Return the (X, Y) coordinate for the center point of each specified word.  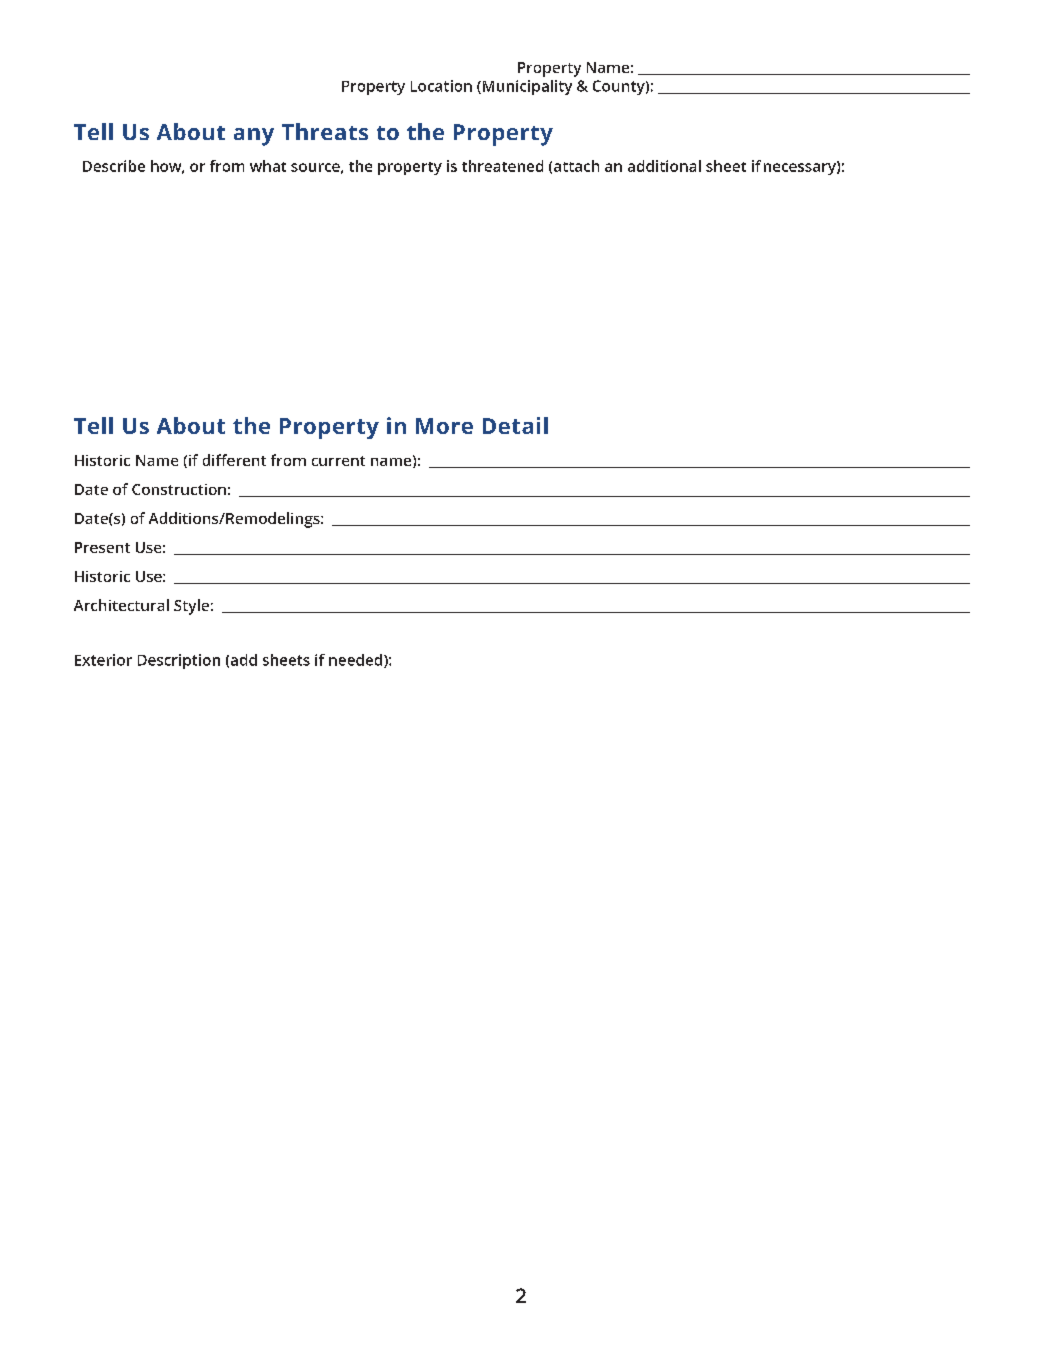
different (234, 460)
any (254, 137)
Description (179, 661)
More (444, 426)
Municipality (527, 87)
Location (441, 86)
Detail (515, 425)
